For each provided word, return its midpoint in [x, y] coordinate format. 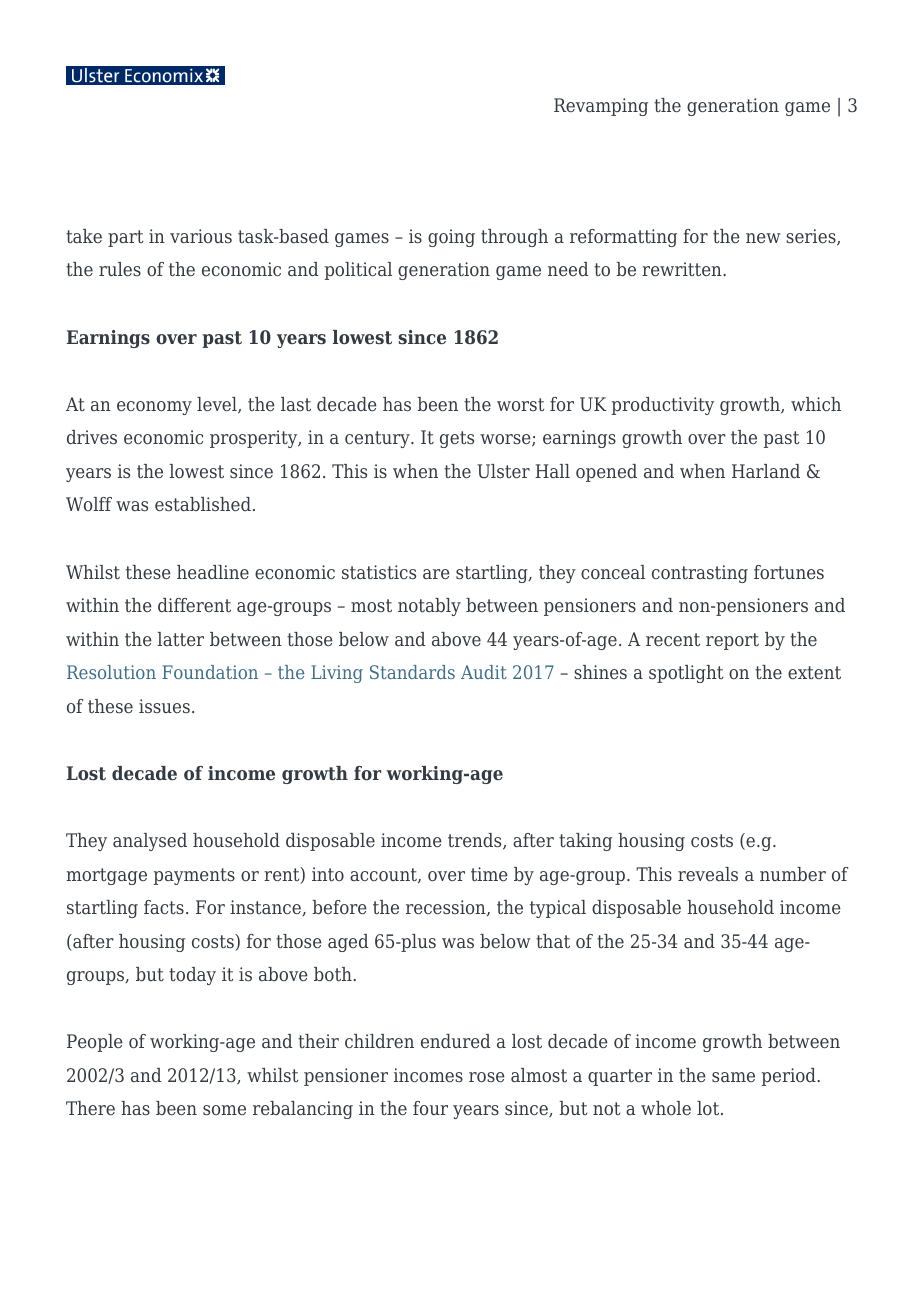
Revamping [601, 107]
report [732, 641]
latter [180, 639]
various [201, 236]
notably [429, 607]
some [224, 1110]
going [451, 238]
